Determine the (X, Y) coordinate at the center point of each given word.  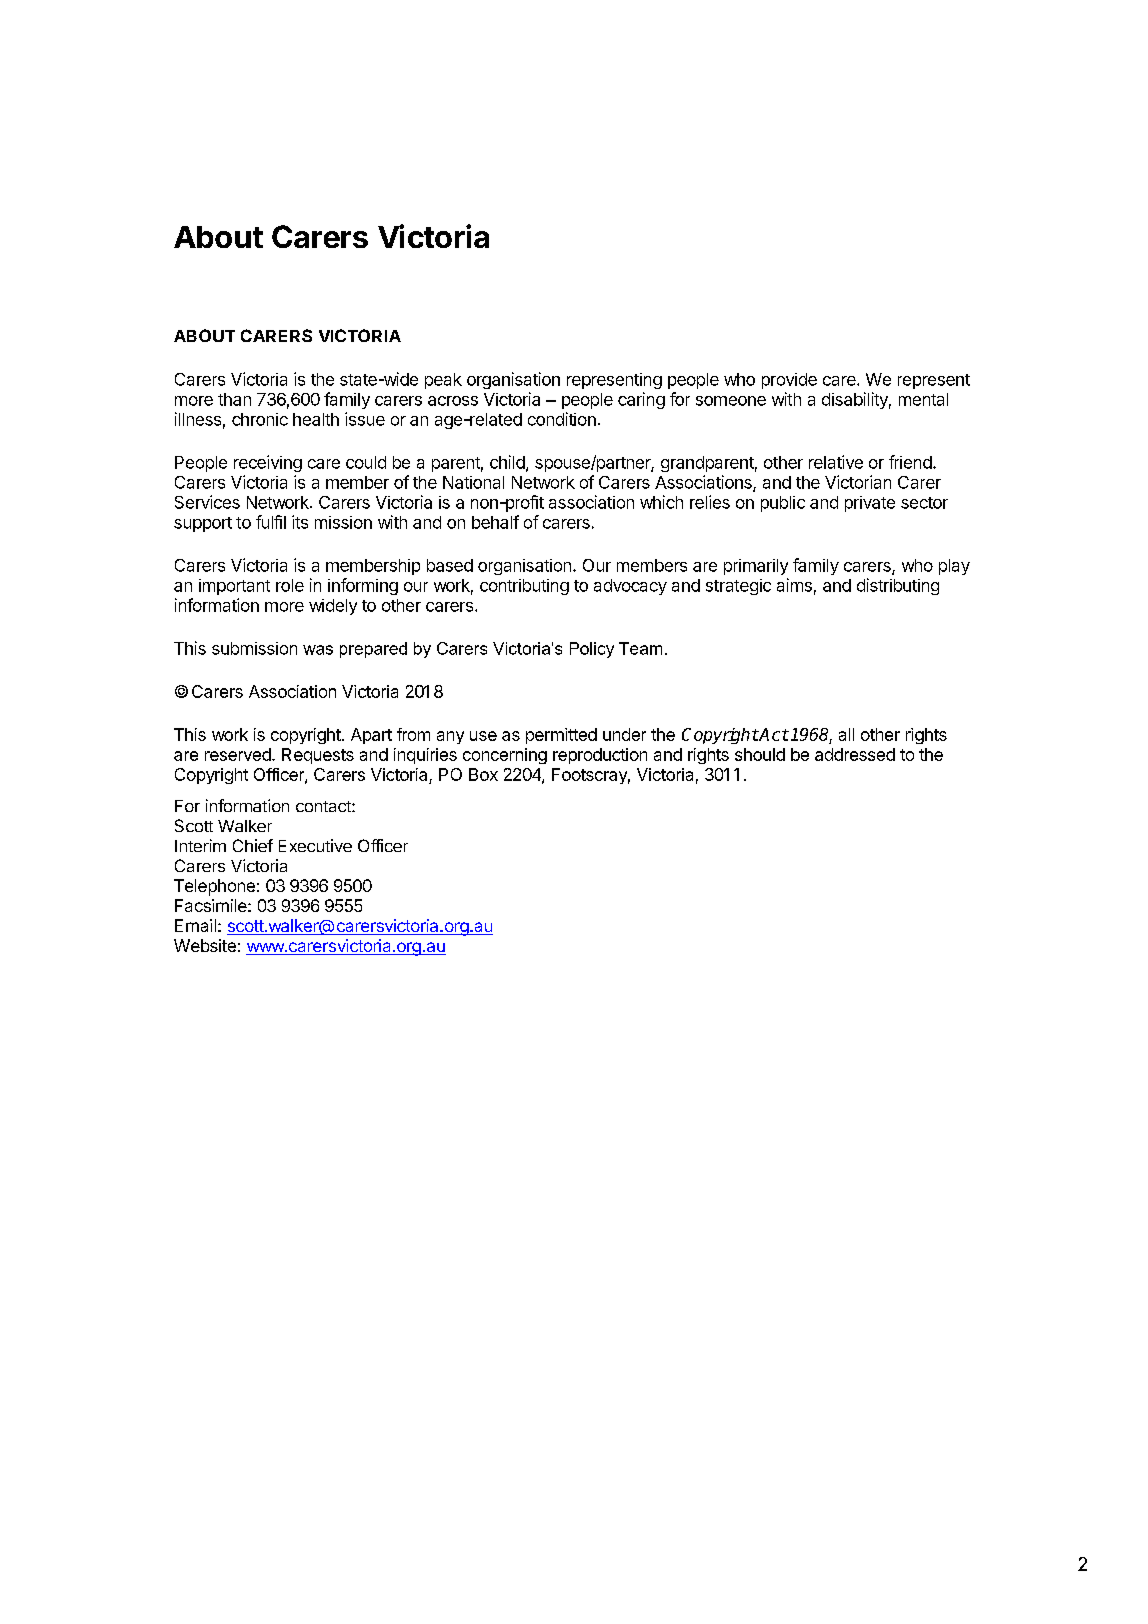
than (234, 399)
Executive (315, 845)
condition (562, 419)
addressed (855, 754)
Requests (318, 756)
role (290, 585)
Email (195, 925)
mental (923, 399)
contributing (524, 587)
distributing (898, 586)
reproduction (600, 756)
